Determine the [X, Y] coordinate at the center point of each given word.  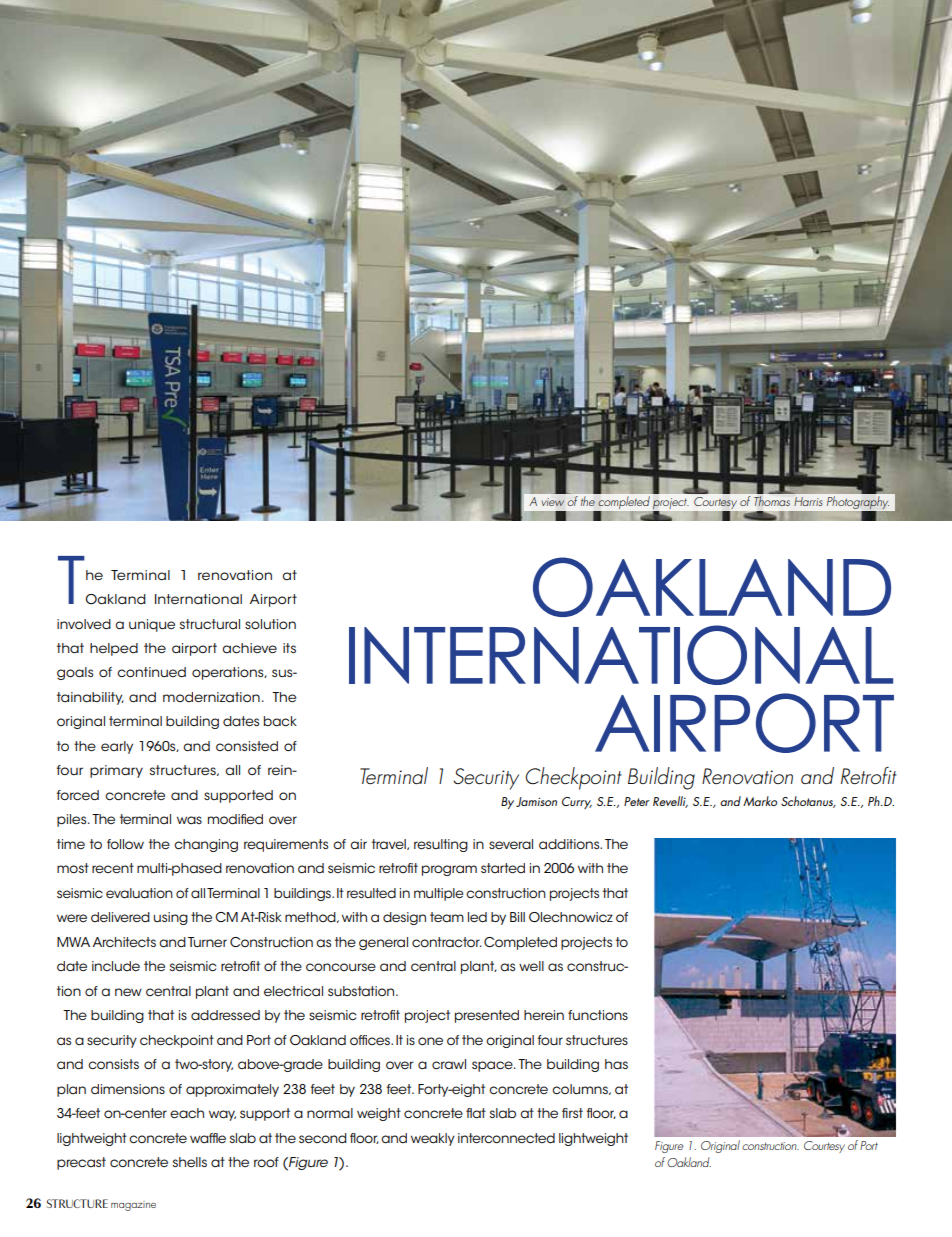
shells [190, 1162]
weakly [433, 1139]
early [117, 747]
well [531, 966]
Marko [760, 801]
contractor [447, 942]
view [553, 502]
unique [152, 625]
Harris [808, 501]
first [572, 1113]
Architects [124, 942]
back [280, 721]
